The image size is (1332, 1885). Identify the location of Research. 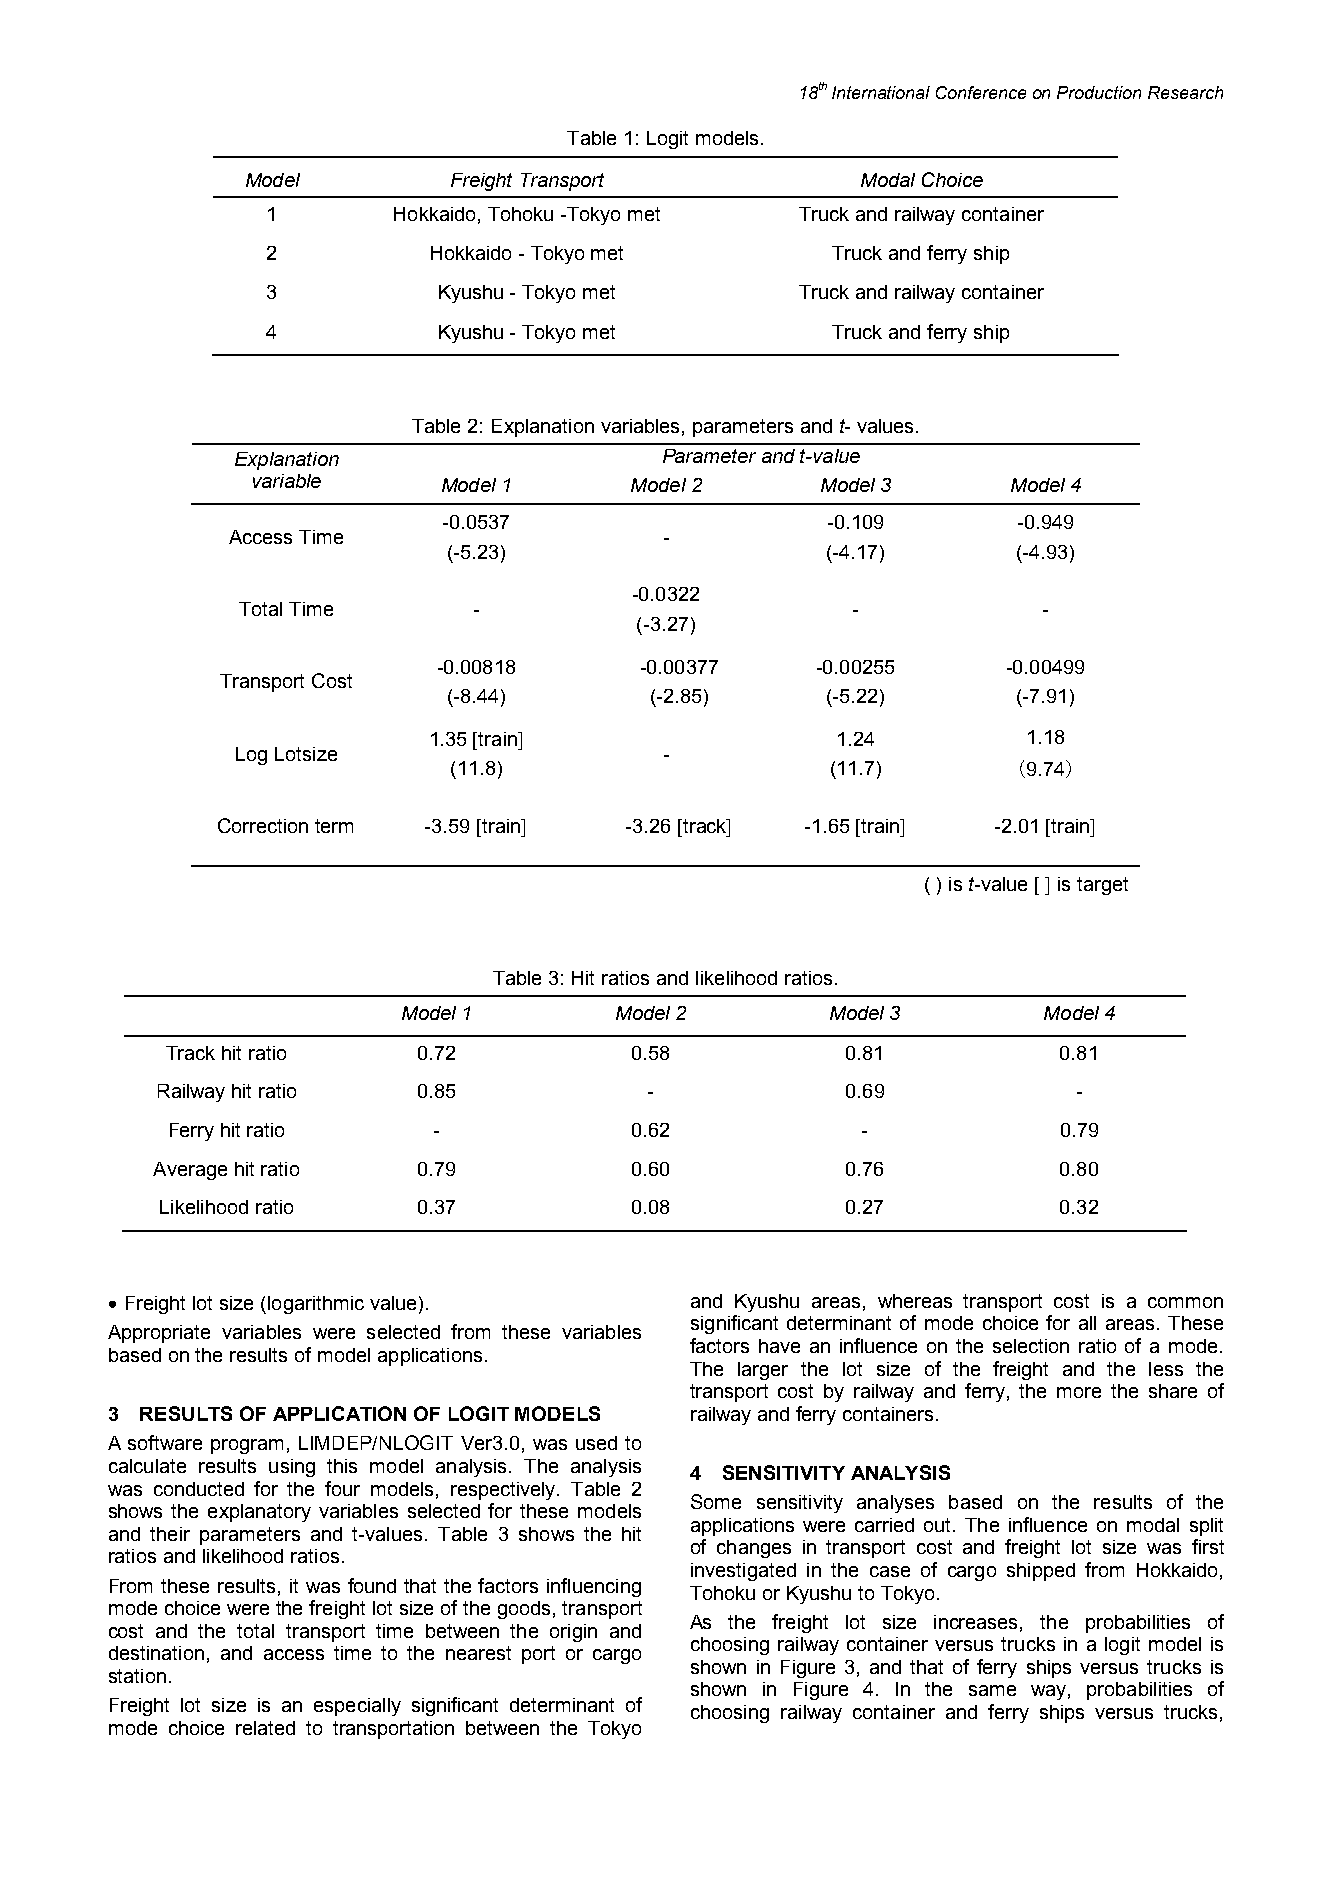
(1185, 92).
